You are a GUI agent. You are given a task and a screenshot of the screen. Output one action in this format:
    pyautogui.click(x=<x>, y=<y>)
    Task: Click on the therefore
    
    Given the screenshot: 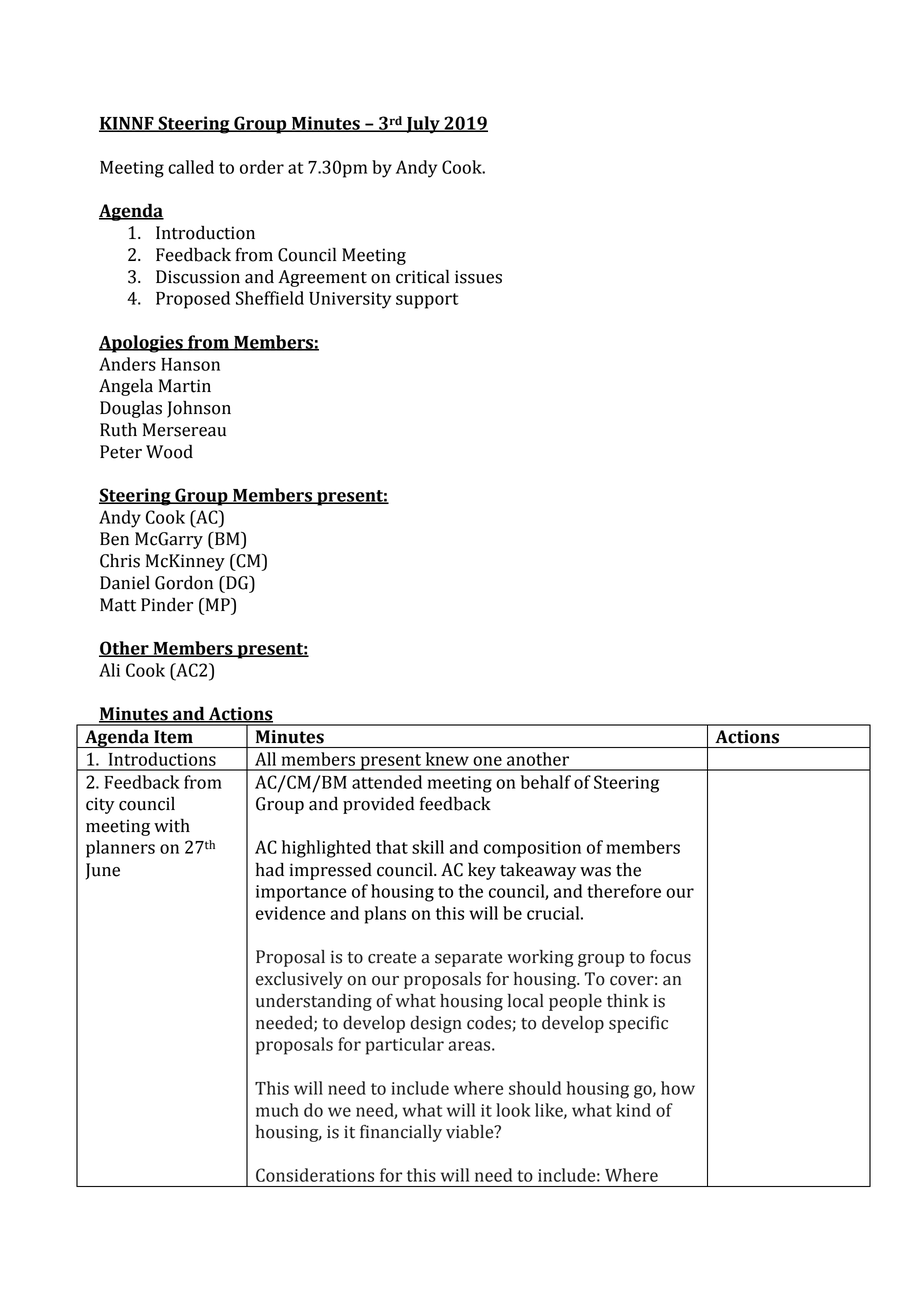 What is the action you would take?
    pyautogui.click(x=624, y=891)
